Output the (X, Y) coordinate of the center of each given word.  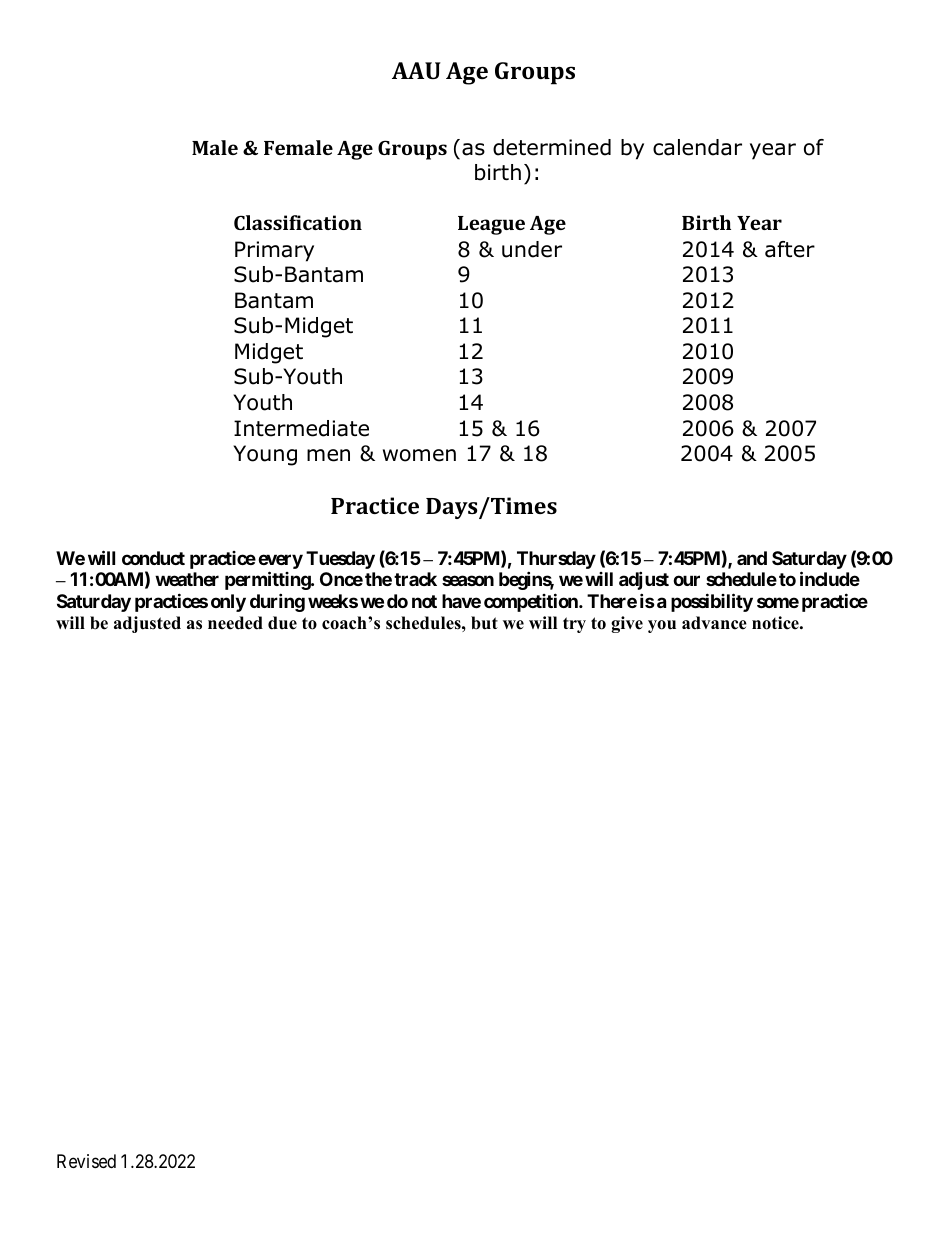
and (752, 558)
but (484, 623)
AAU (416, 70)
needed (235, 623)
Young (265, 455)
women (419, 455)
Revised (86, 1161)
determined (552, 147)
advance (714, 623)
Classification (298, 222)
